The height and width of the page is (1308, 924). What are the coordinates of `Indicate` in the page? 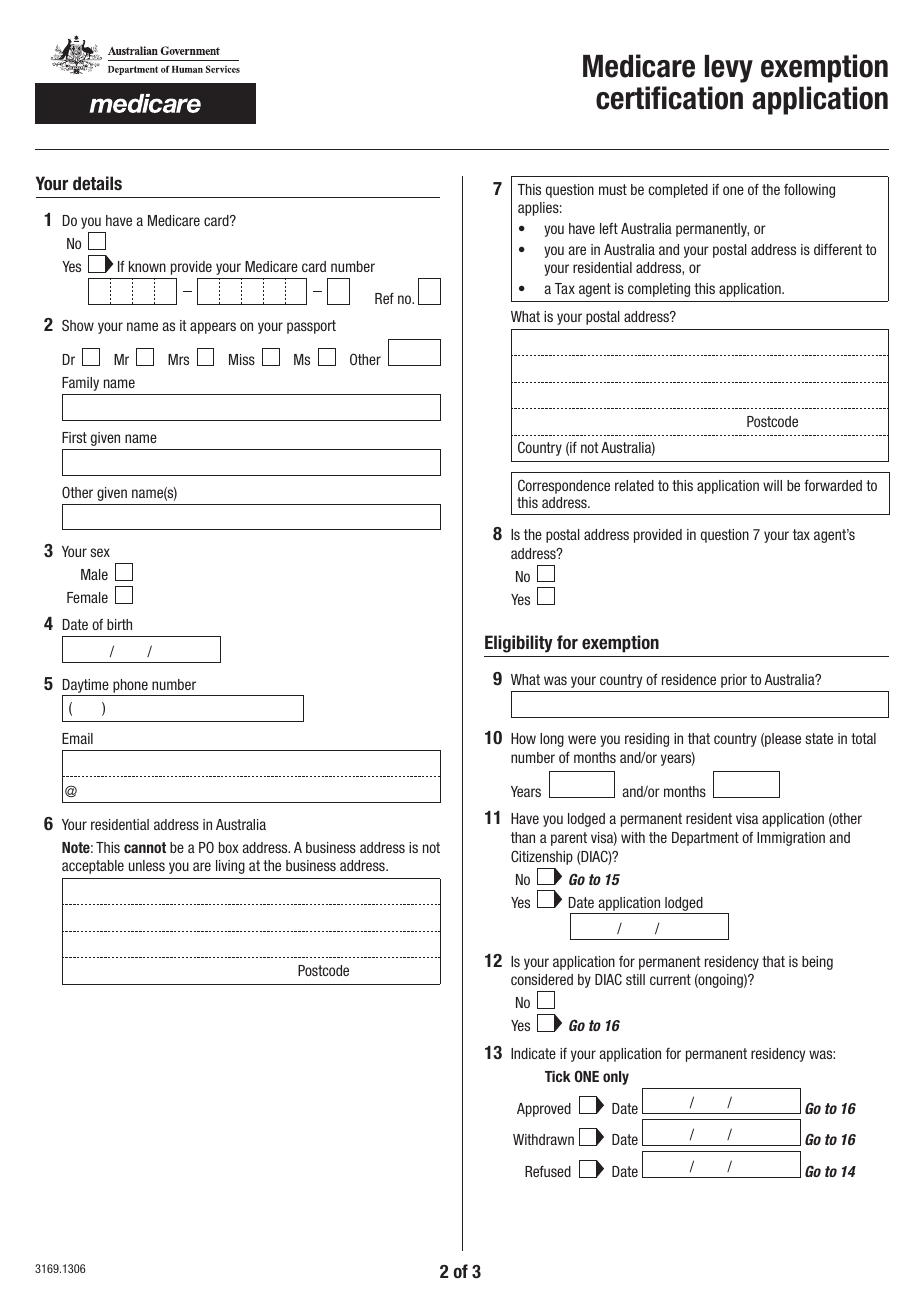 It's located at (533, 1053).
